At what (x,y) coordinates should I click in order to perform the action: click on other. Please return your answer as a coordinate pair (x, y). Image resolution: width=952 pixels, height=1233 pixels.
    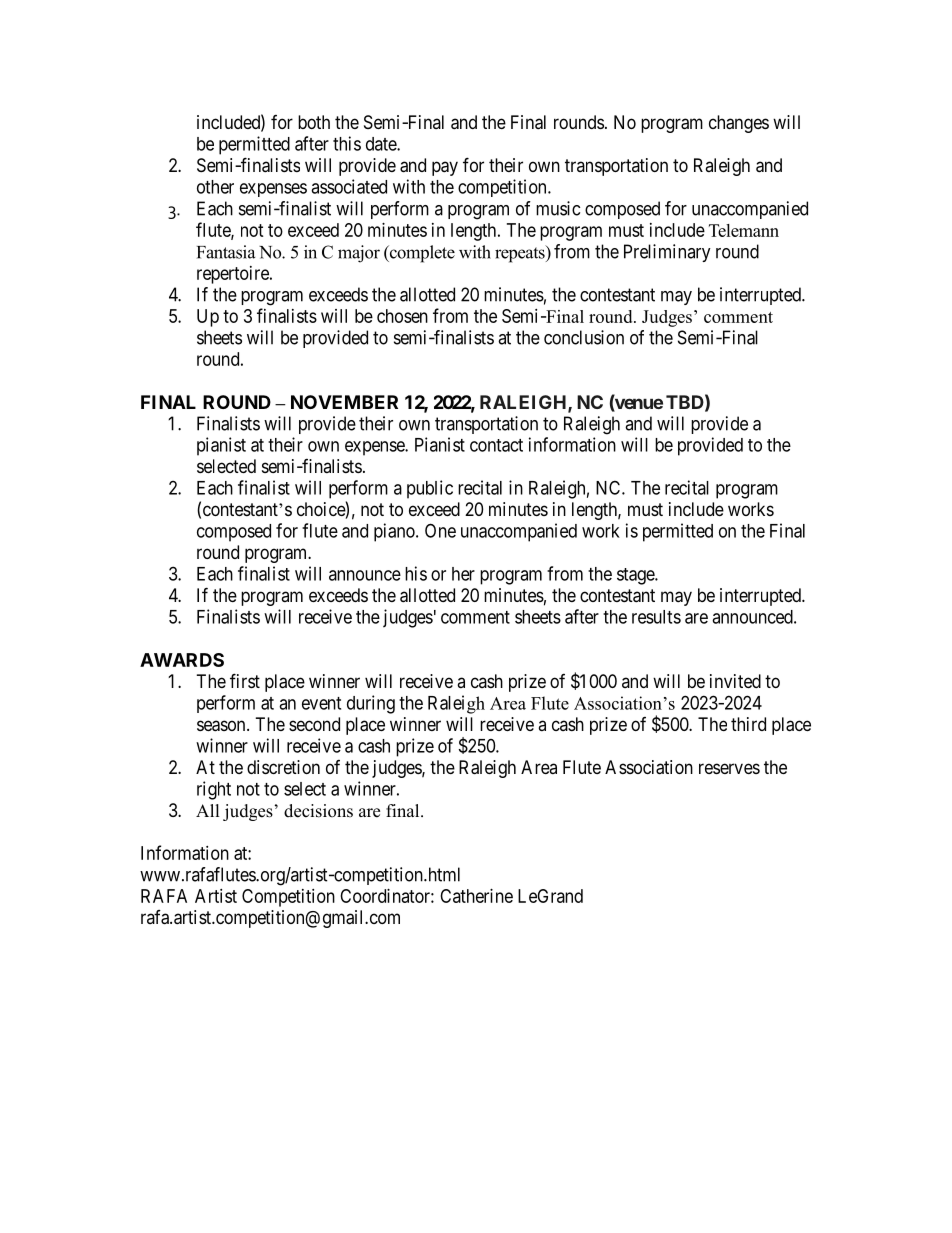
    Looking at the image, I should click on (215, 187).
